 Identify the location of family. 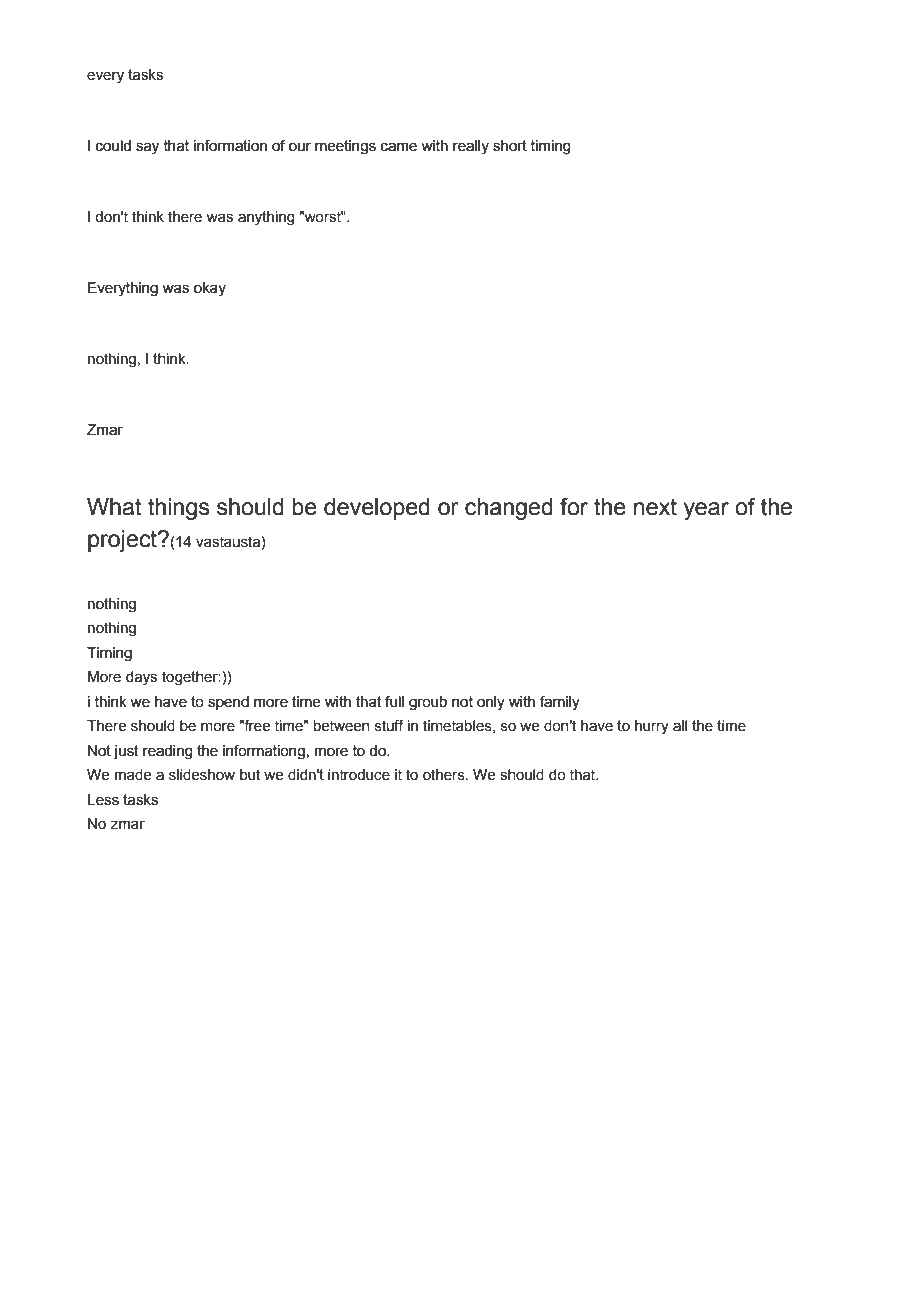
(560, 703).
